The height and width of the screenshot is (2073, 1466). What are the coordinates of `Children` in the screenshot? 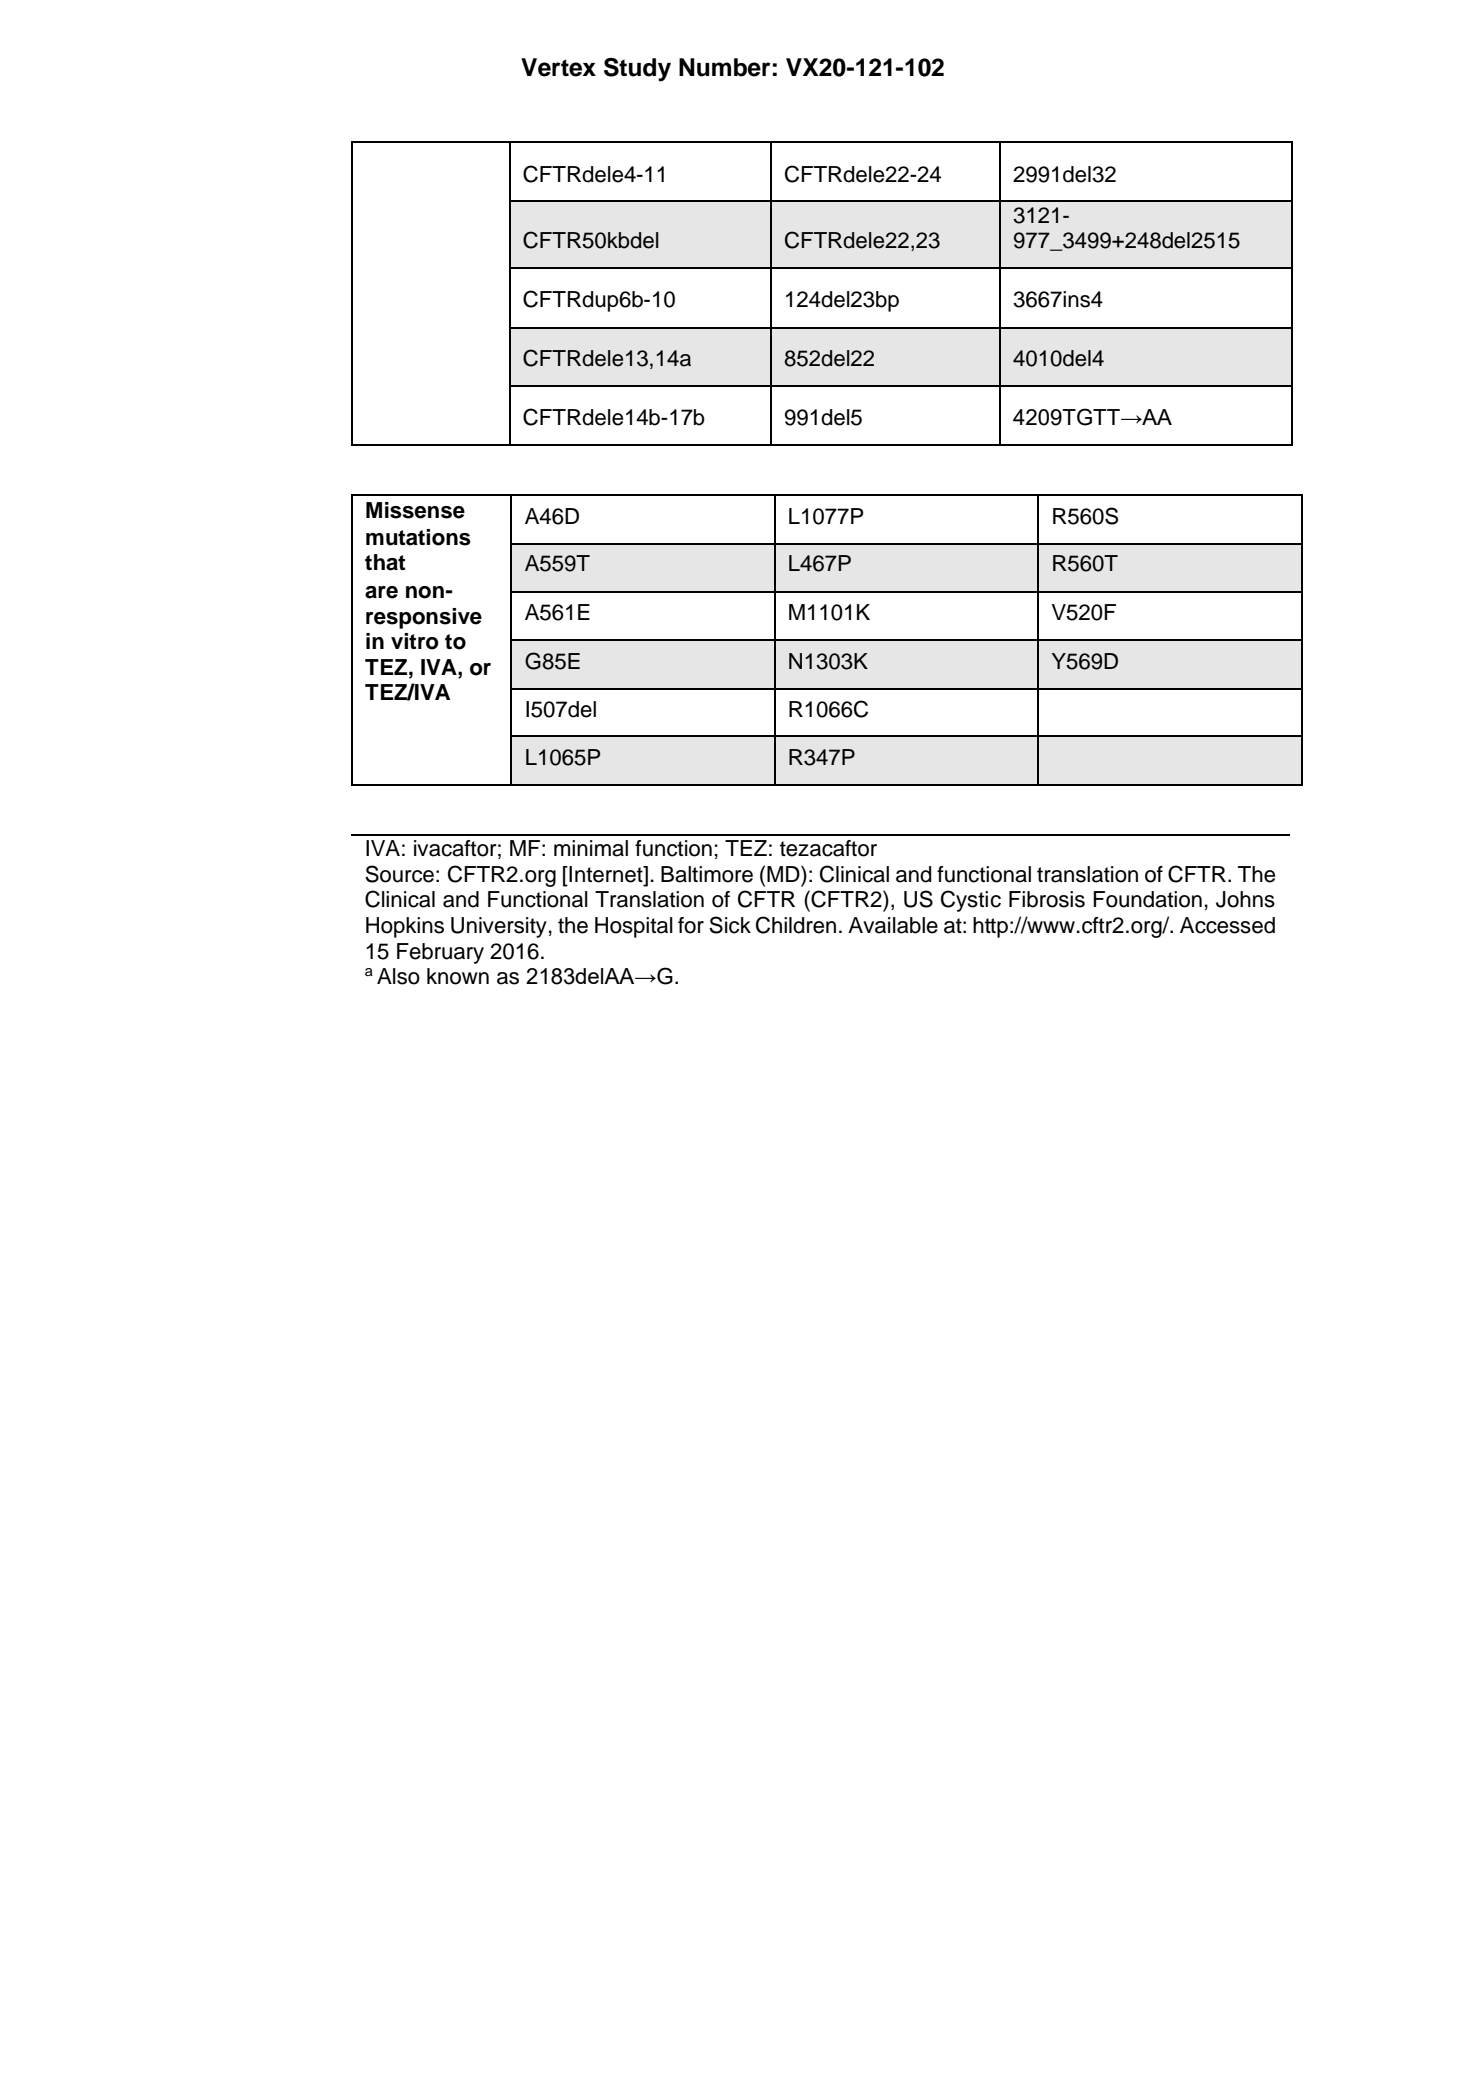 It's located at (796, 925).
